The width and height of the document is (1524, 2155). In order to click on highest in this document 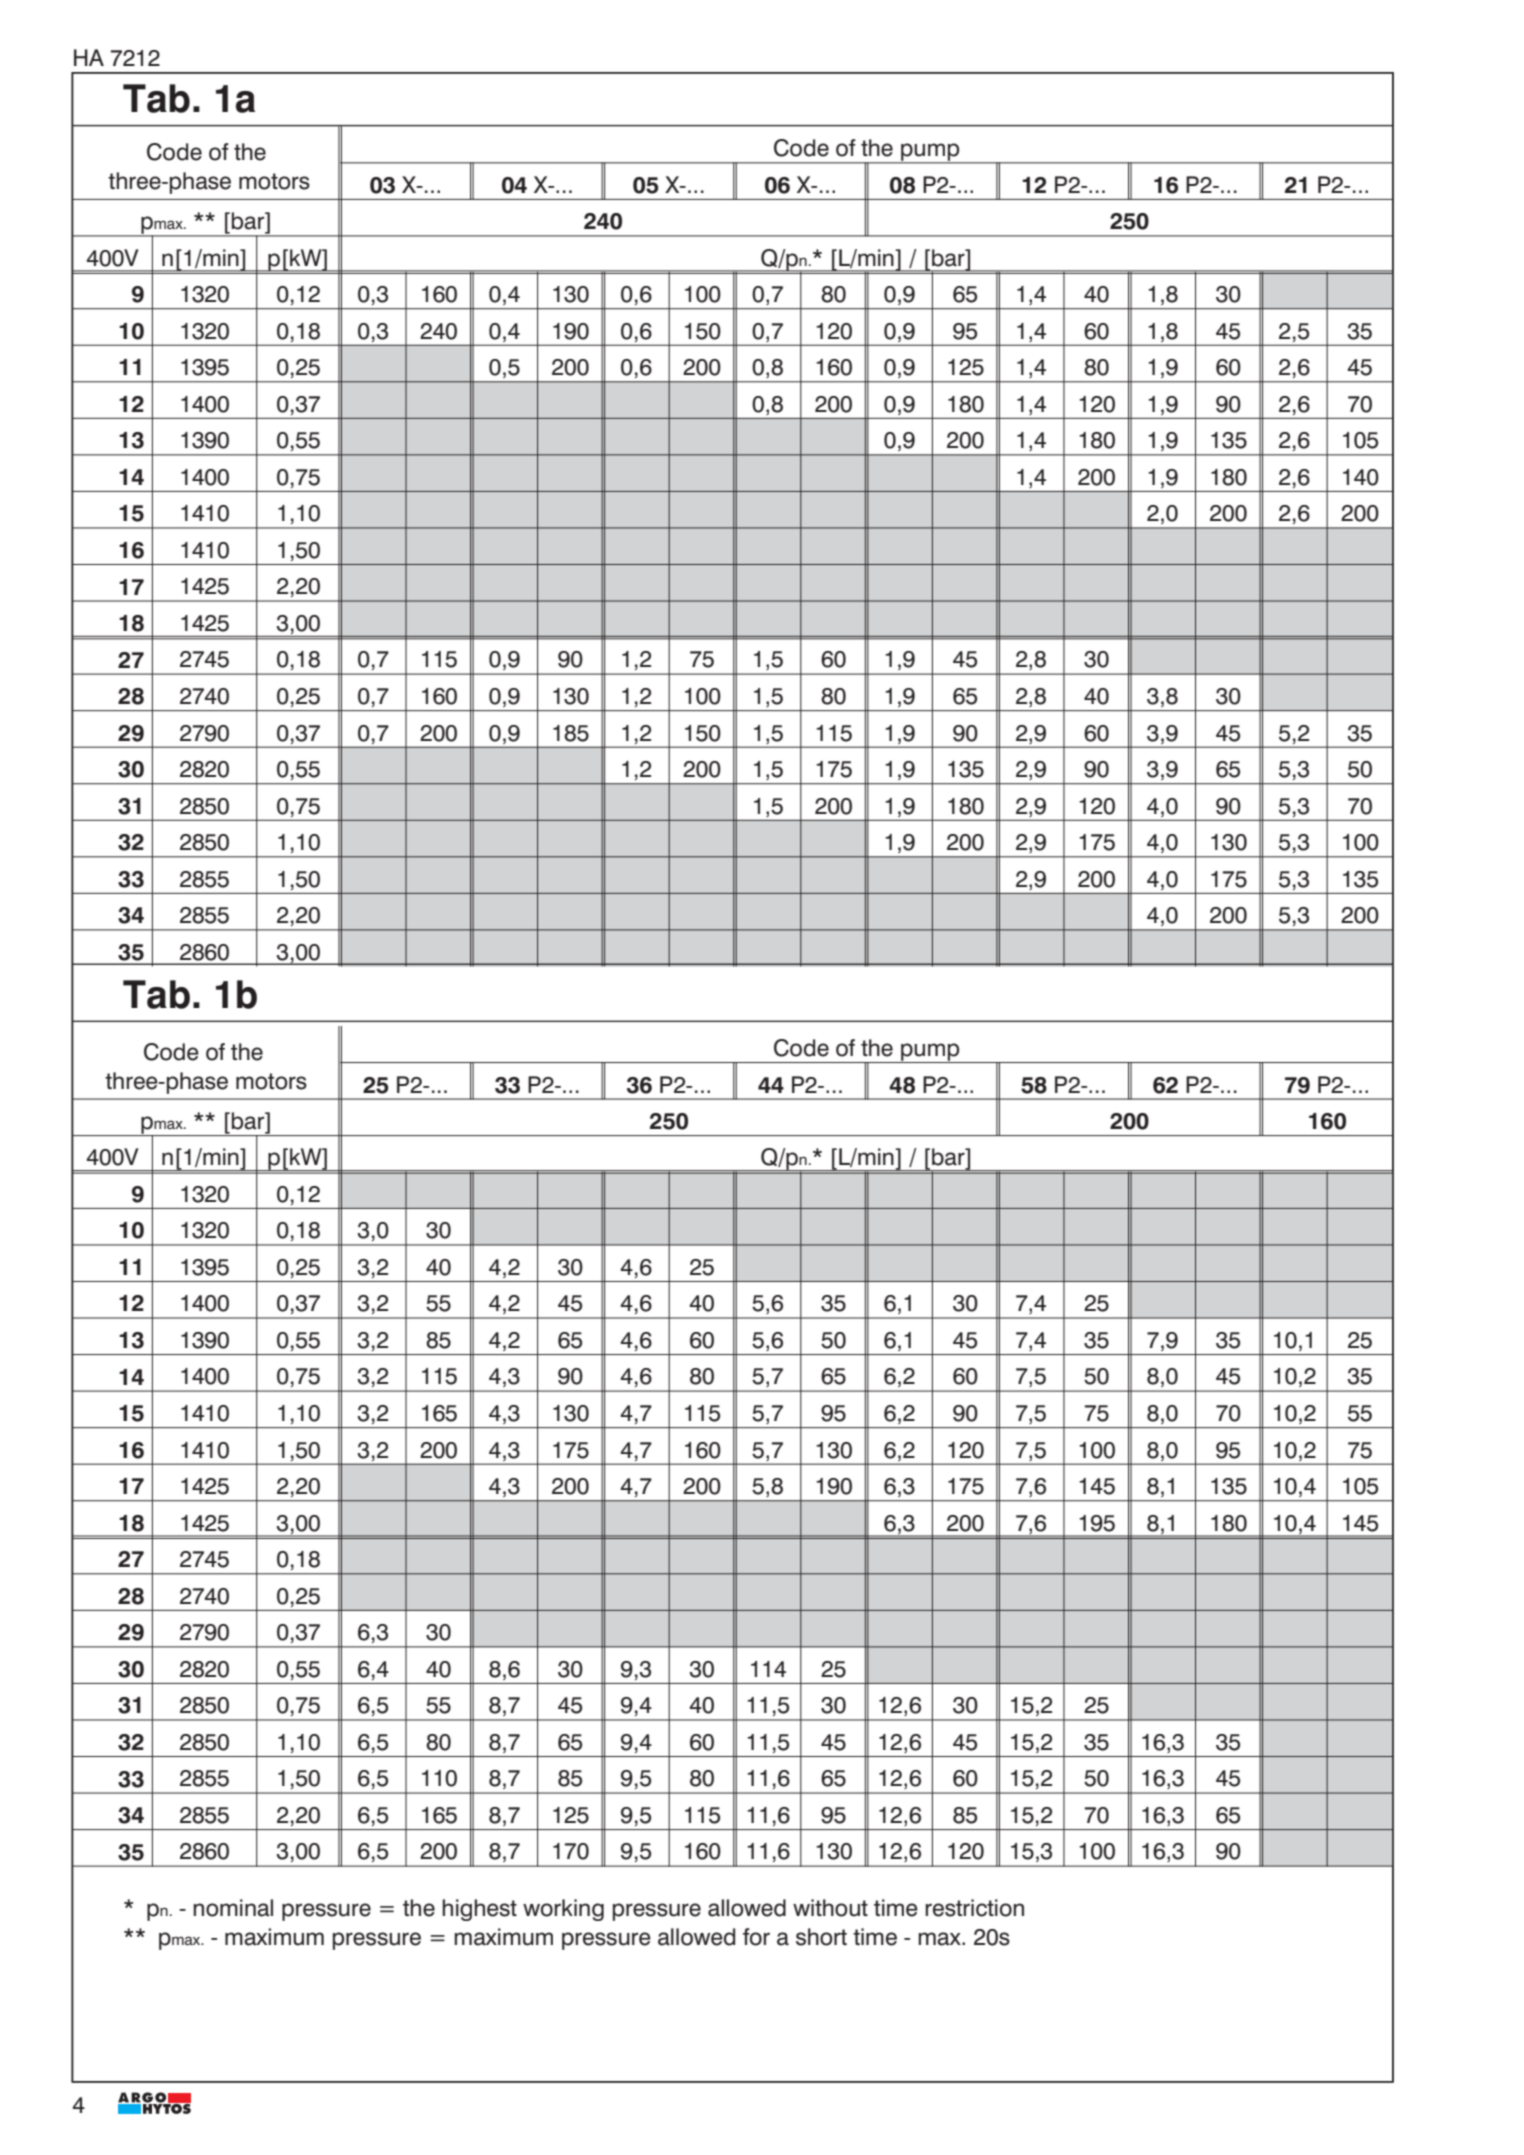, I will do `click(479, 1910)`.
